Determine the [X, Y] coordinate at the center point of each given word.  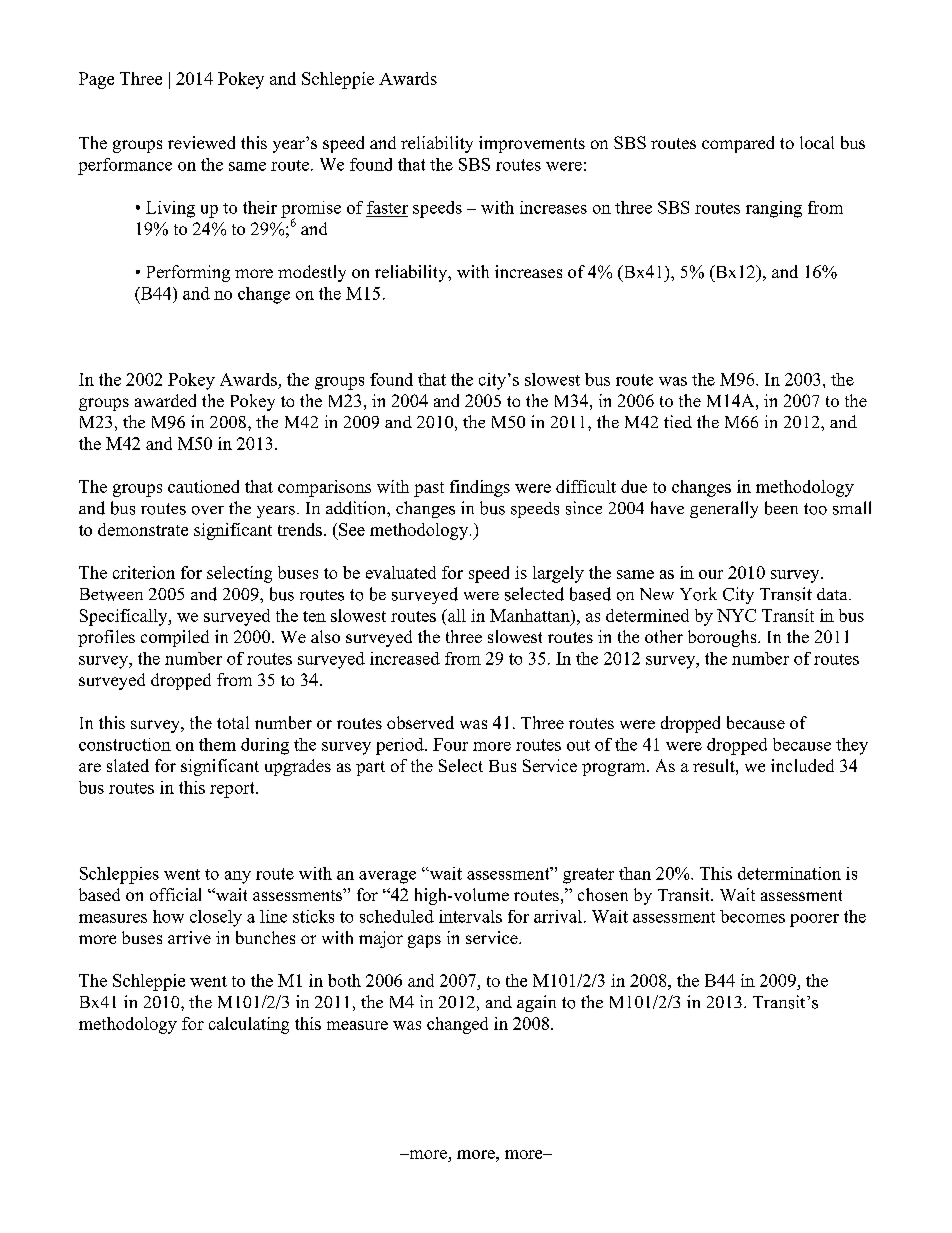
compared [738, 144]
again [536, 1003]
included [802, 765]
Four [450, 744]
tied [678, 421]
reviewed [201, 142]
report [233, 790]
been [781, 508]
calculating [249, 1025]
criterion [144, 572]
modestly [312, 273]
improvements [532, 144]
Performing [188, 273]
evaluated [401, 572]
